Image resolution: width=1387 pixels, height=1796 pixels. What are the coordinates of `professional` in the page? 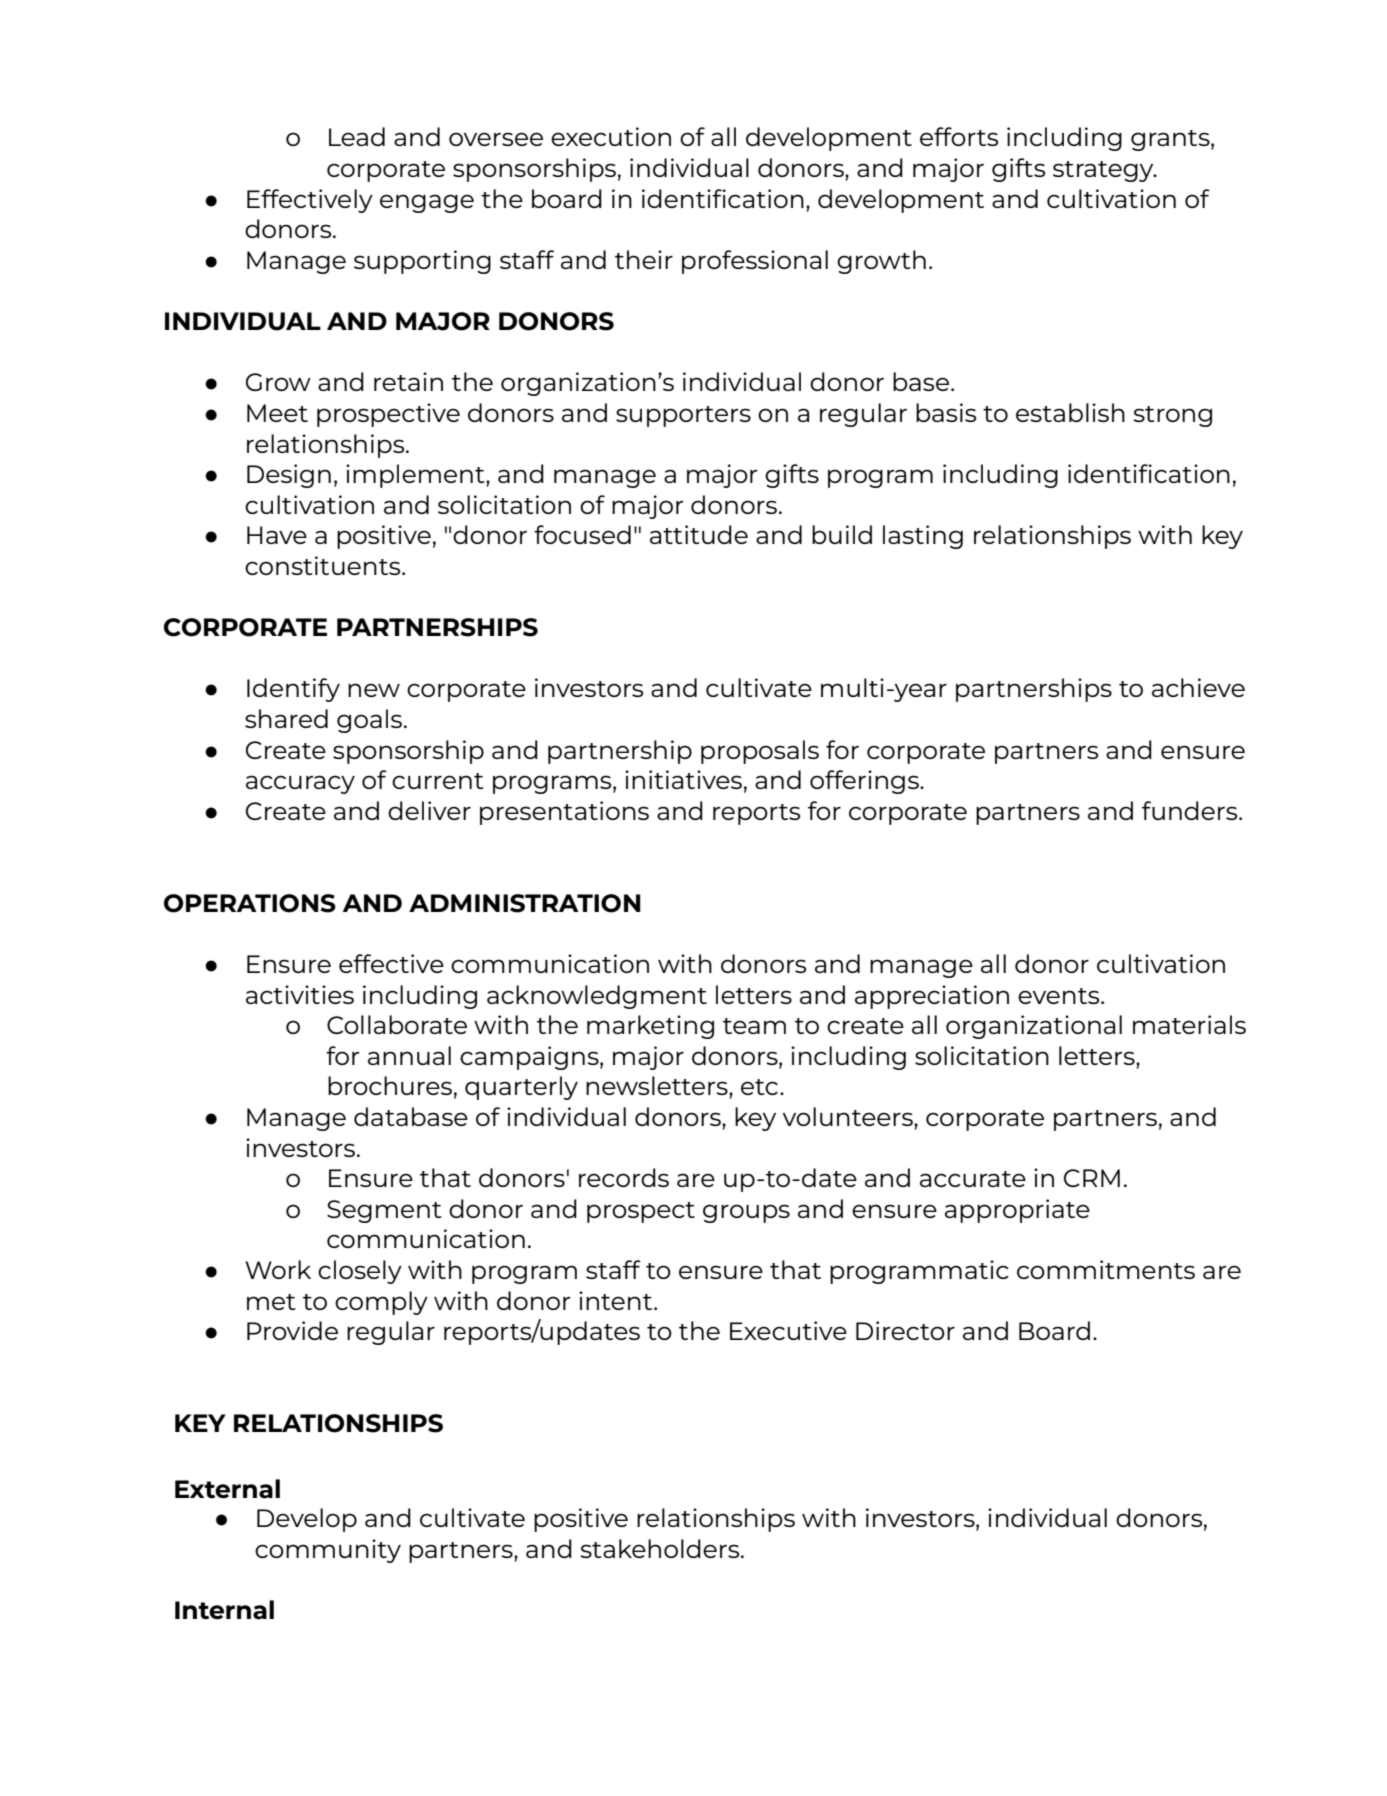 It's located at (755, 262).
